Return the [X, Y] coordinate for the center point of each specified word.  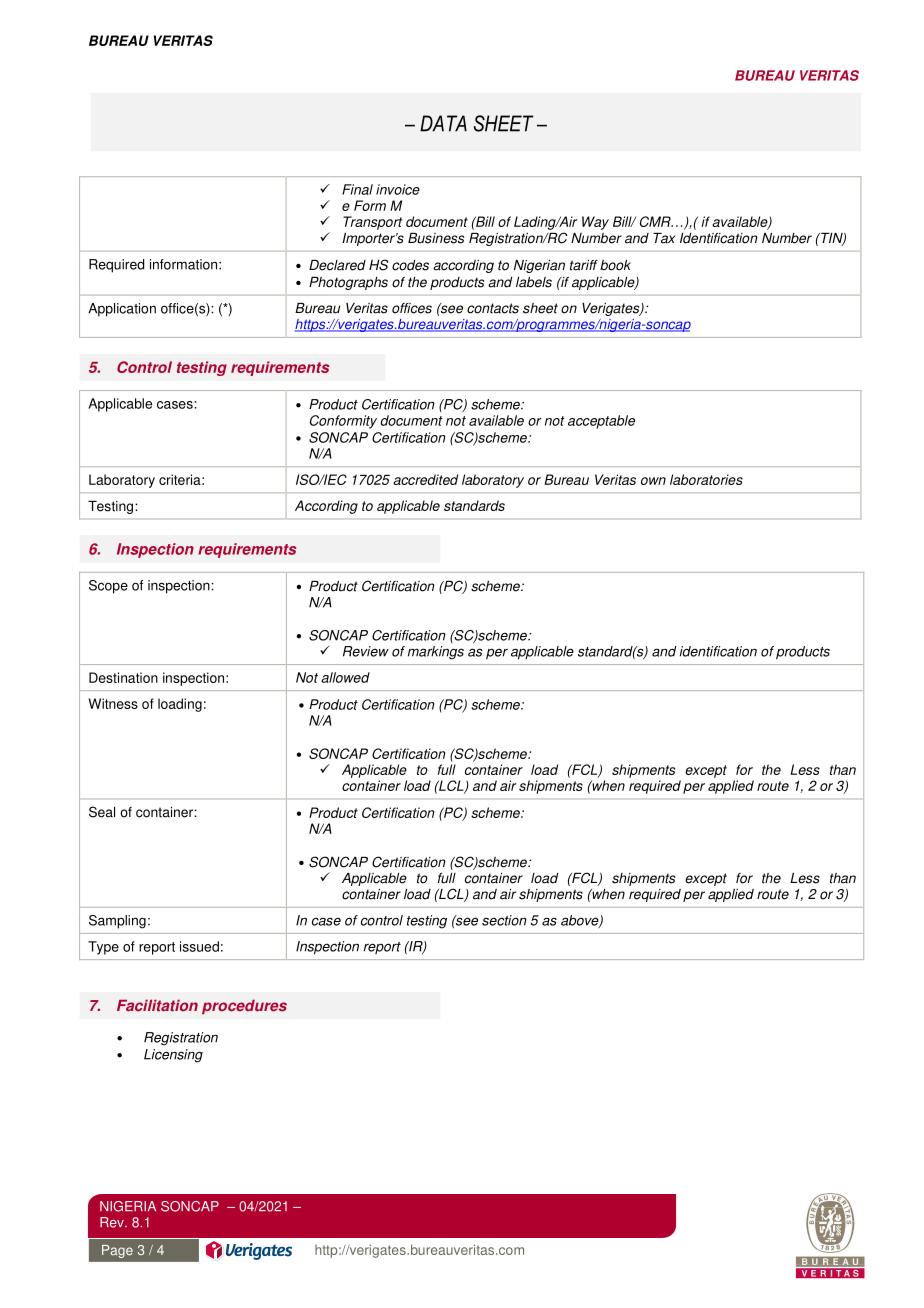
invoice [398, 189]
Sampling [117, 922]
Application [122, 310]
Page [117, 1251]
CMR [656, 221]
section [504, 920]
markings [436, 653]
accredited [425, 479]
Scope [108, 587]
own [653, 481]
